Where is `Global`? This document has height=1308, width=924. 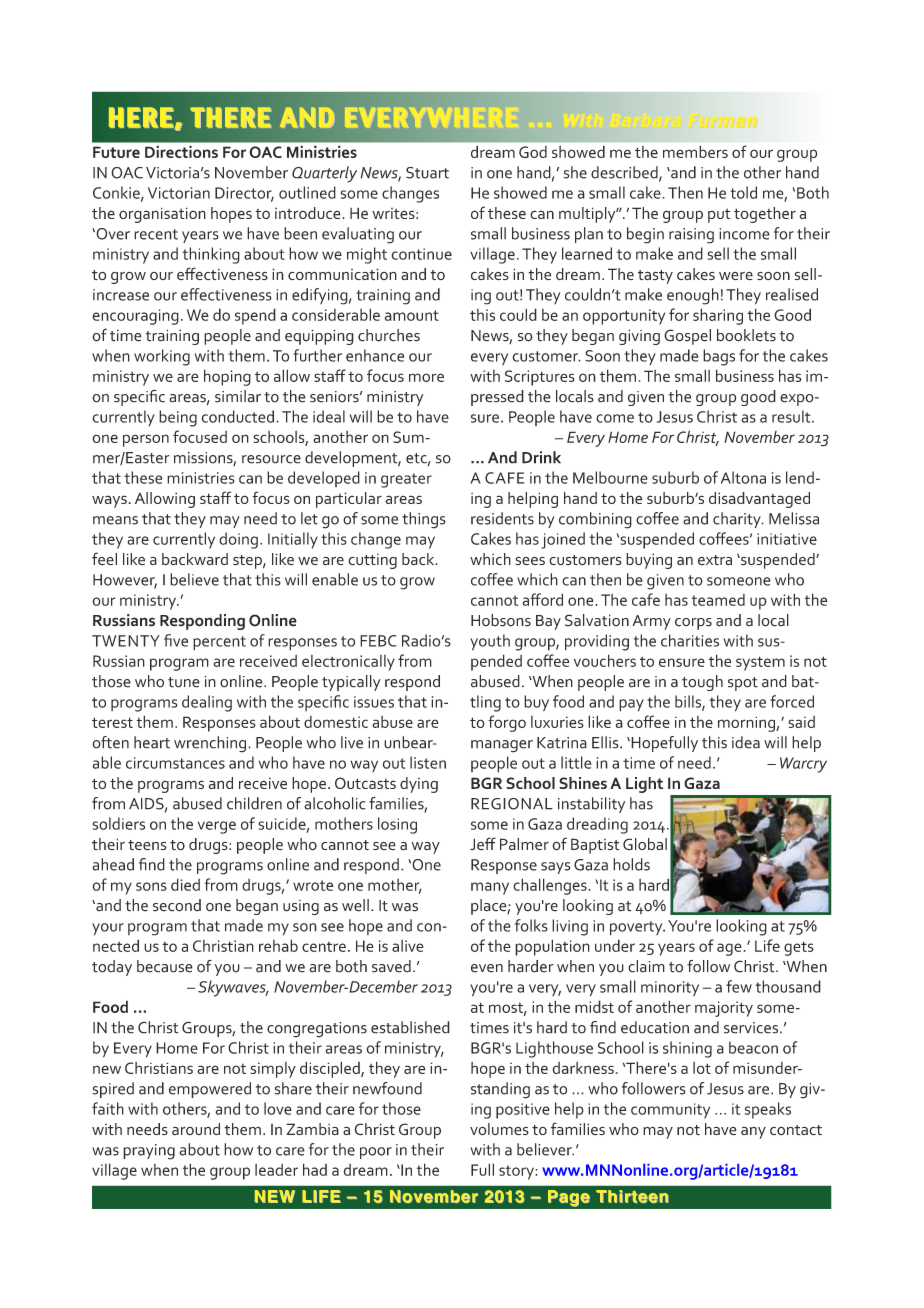
Global is located at coordinates (645, 844).
